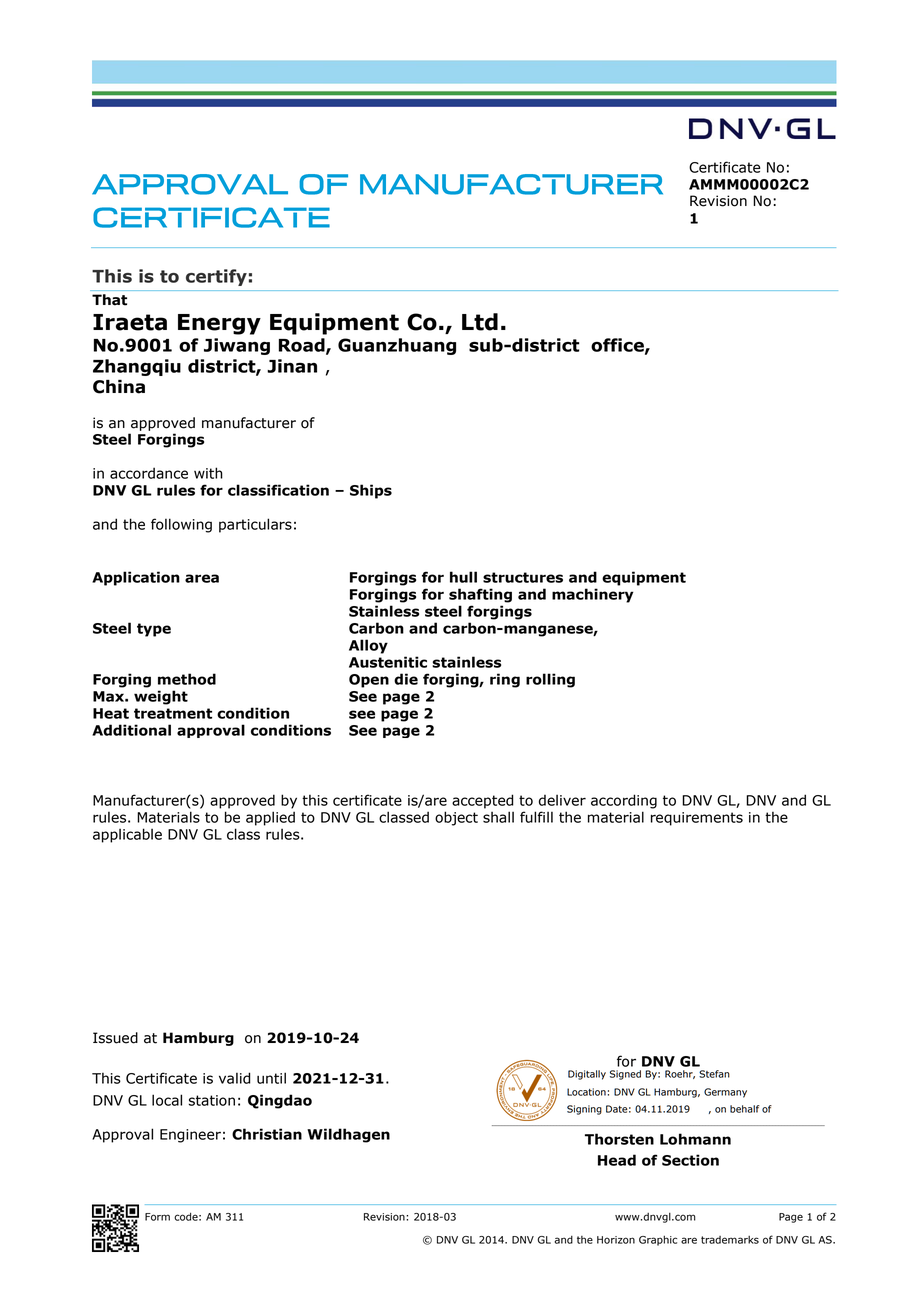 The width and height of the screenshot is (924, 1308). What do you see at coordinates (480, 322) in the screenshot?
I see `Ltd` at bounding box center [480, 322].
